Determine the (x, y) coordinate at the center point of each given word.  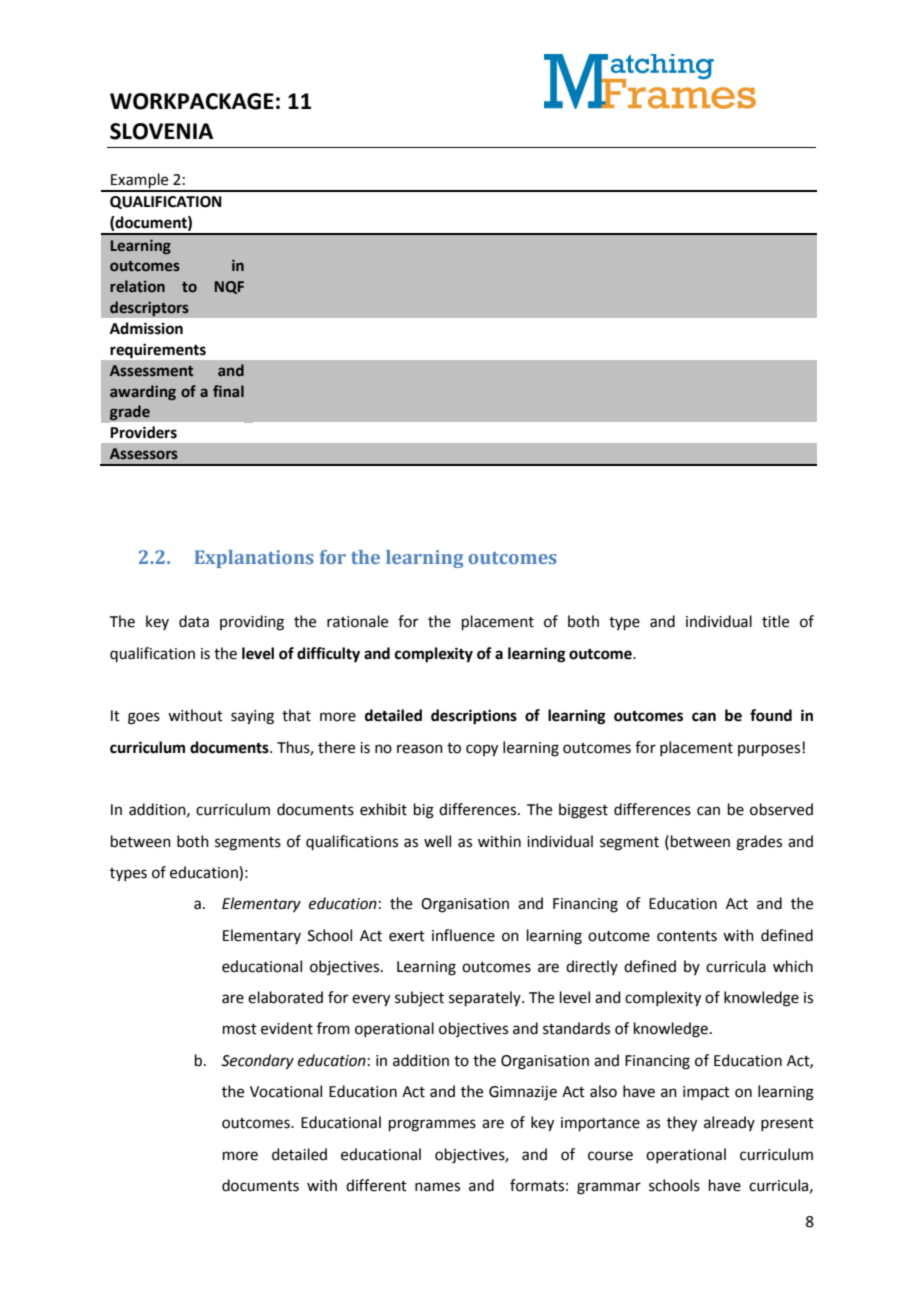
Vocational (286, 1091)
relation (137, 286)
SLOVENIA (161, 131)
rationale (357, 621)
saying (252, 717)
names (437, 1187)
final (228, 391)
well (437, 841)
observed (781, 809)
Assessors (144, 454)
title (775, 621)
